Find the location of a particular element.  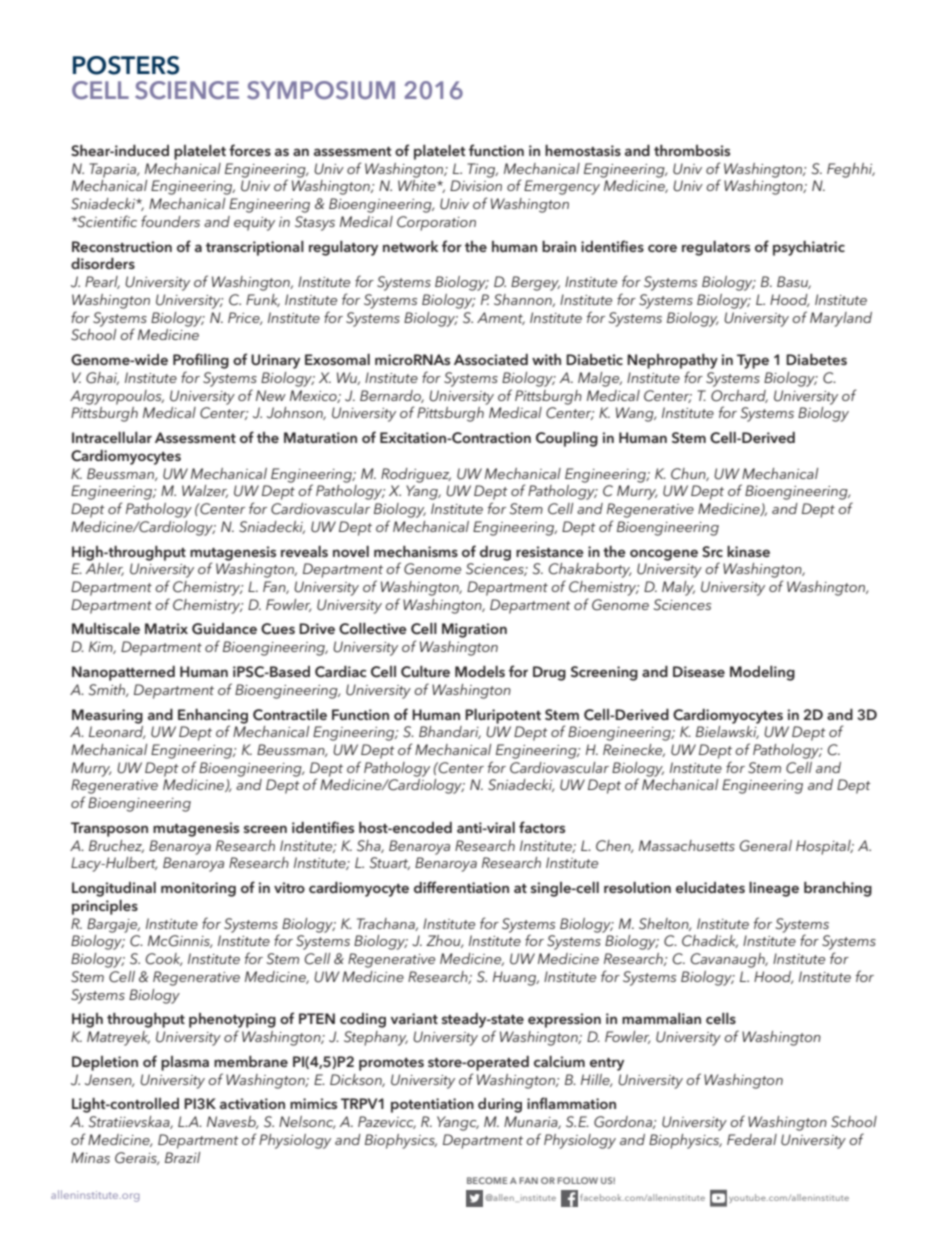

Division is located at coordinates (476, 185).
